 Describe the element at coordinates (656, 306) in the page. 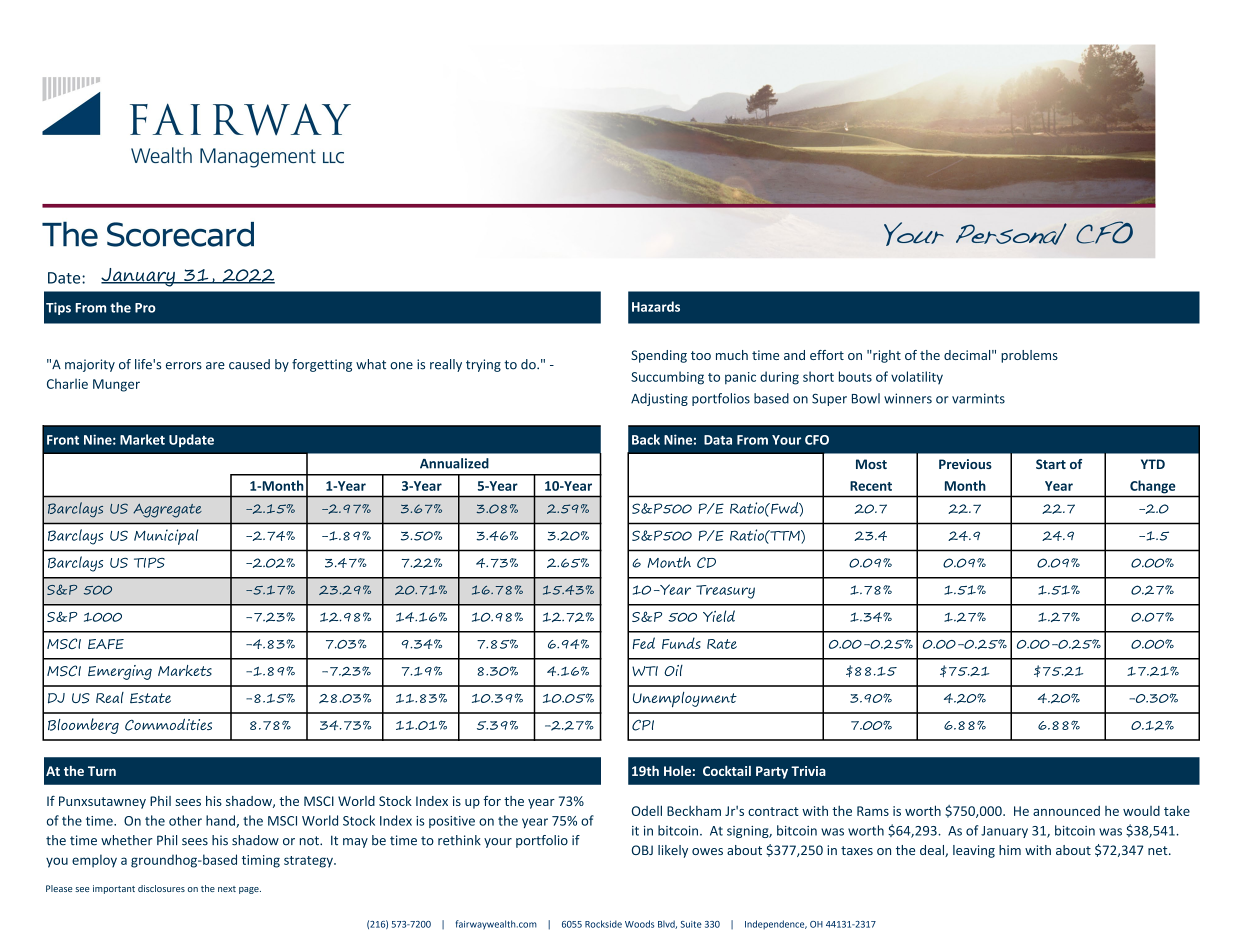

I see `Hazards` at that location.
